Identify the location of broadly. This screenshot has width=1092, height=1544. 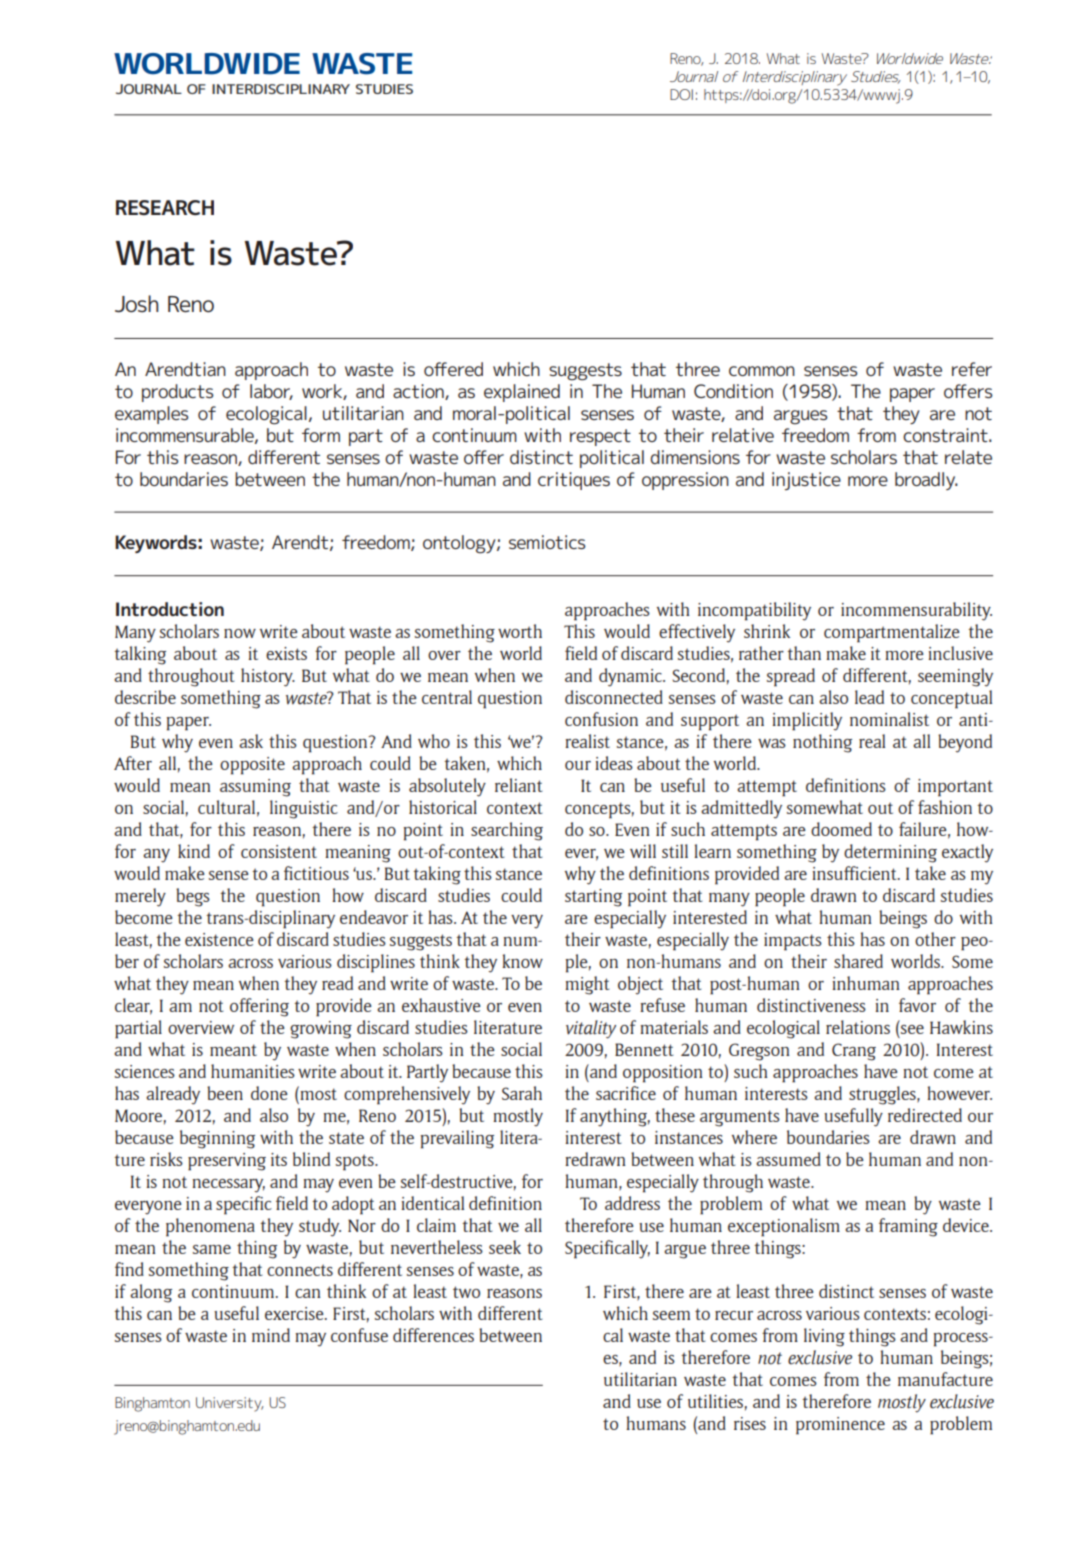
(926, 481).
